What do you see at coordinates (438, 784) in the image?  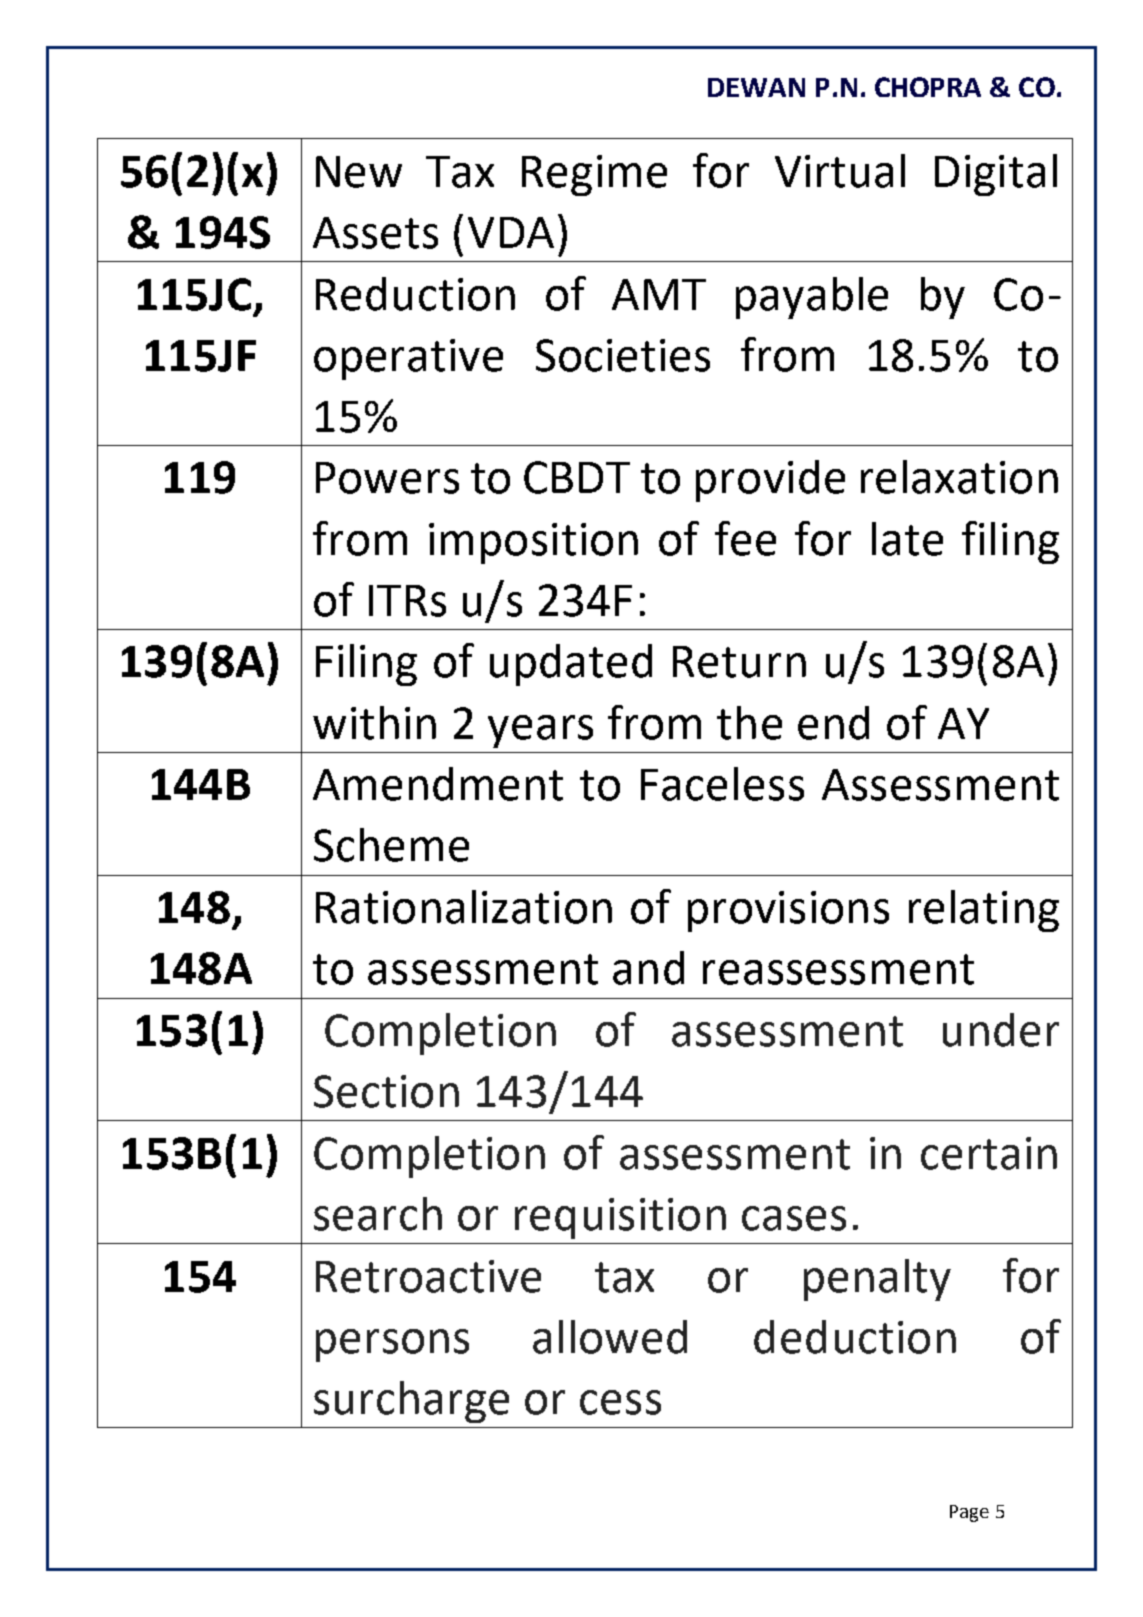 I see `Amendment` at bounding box center [438, 784].
